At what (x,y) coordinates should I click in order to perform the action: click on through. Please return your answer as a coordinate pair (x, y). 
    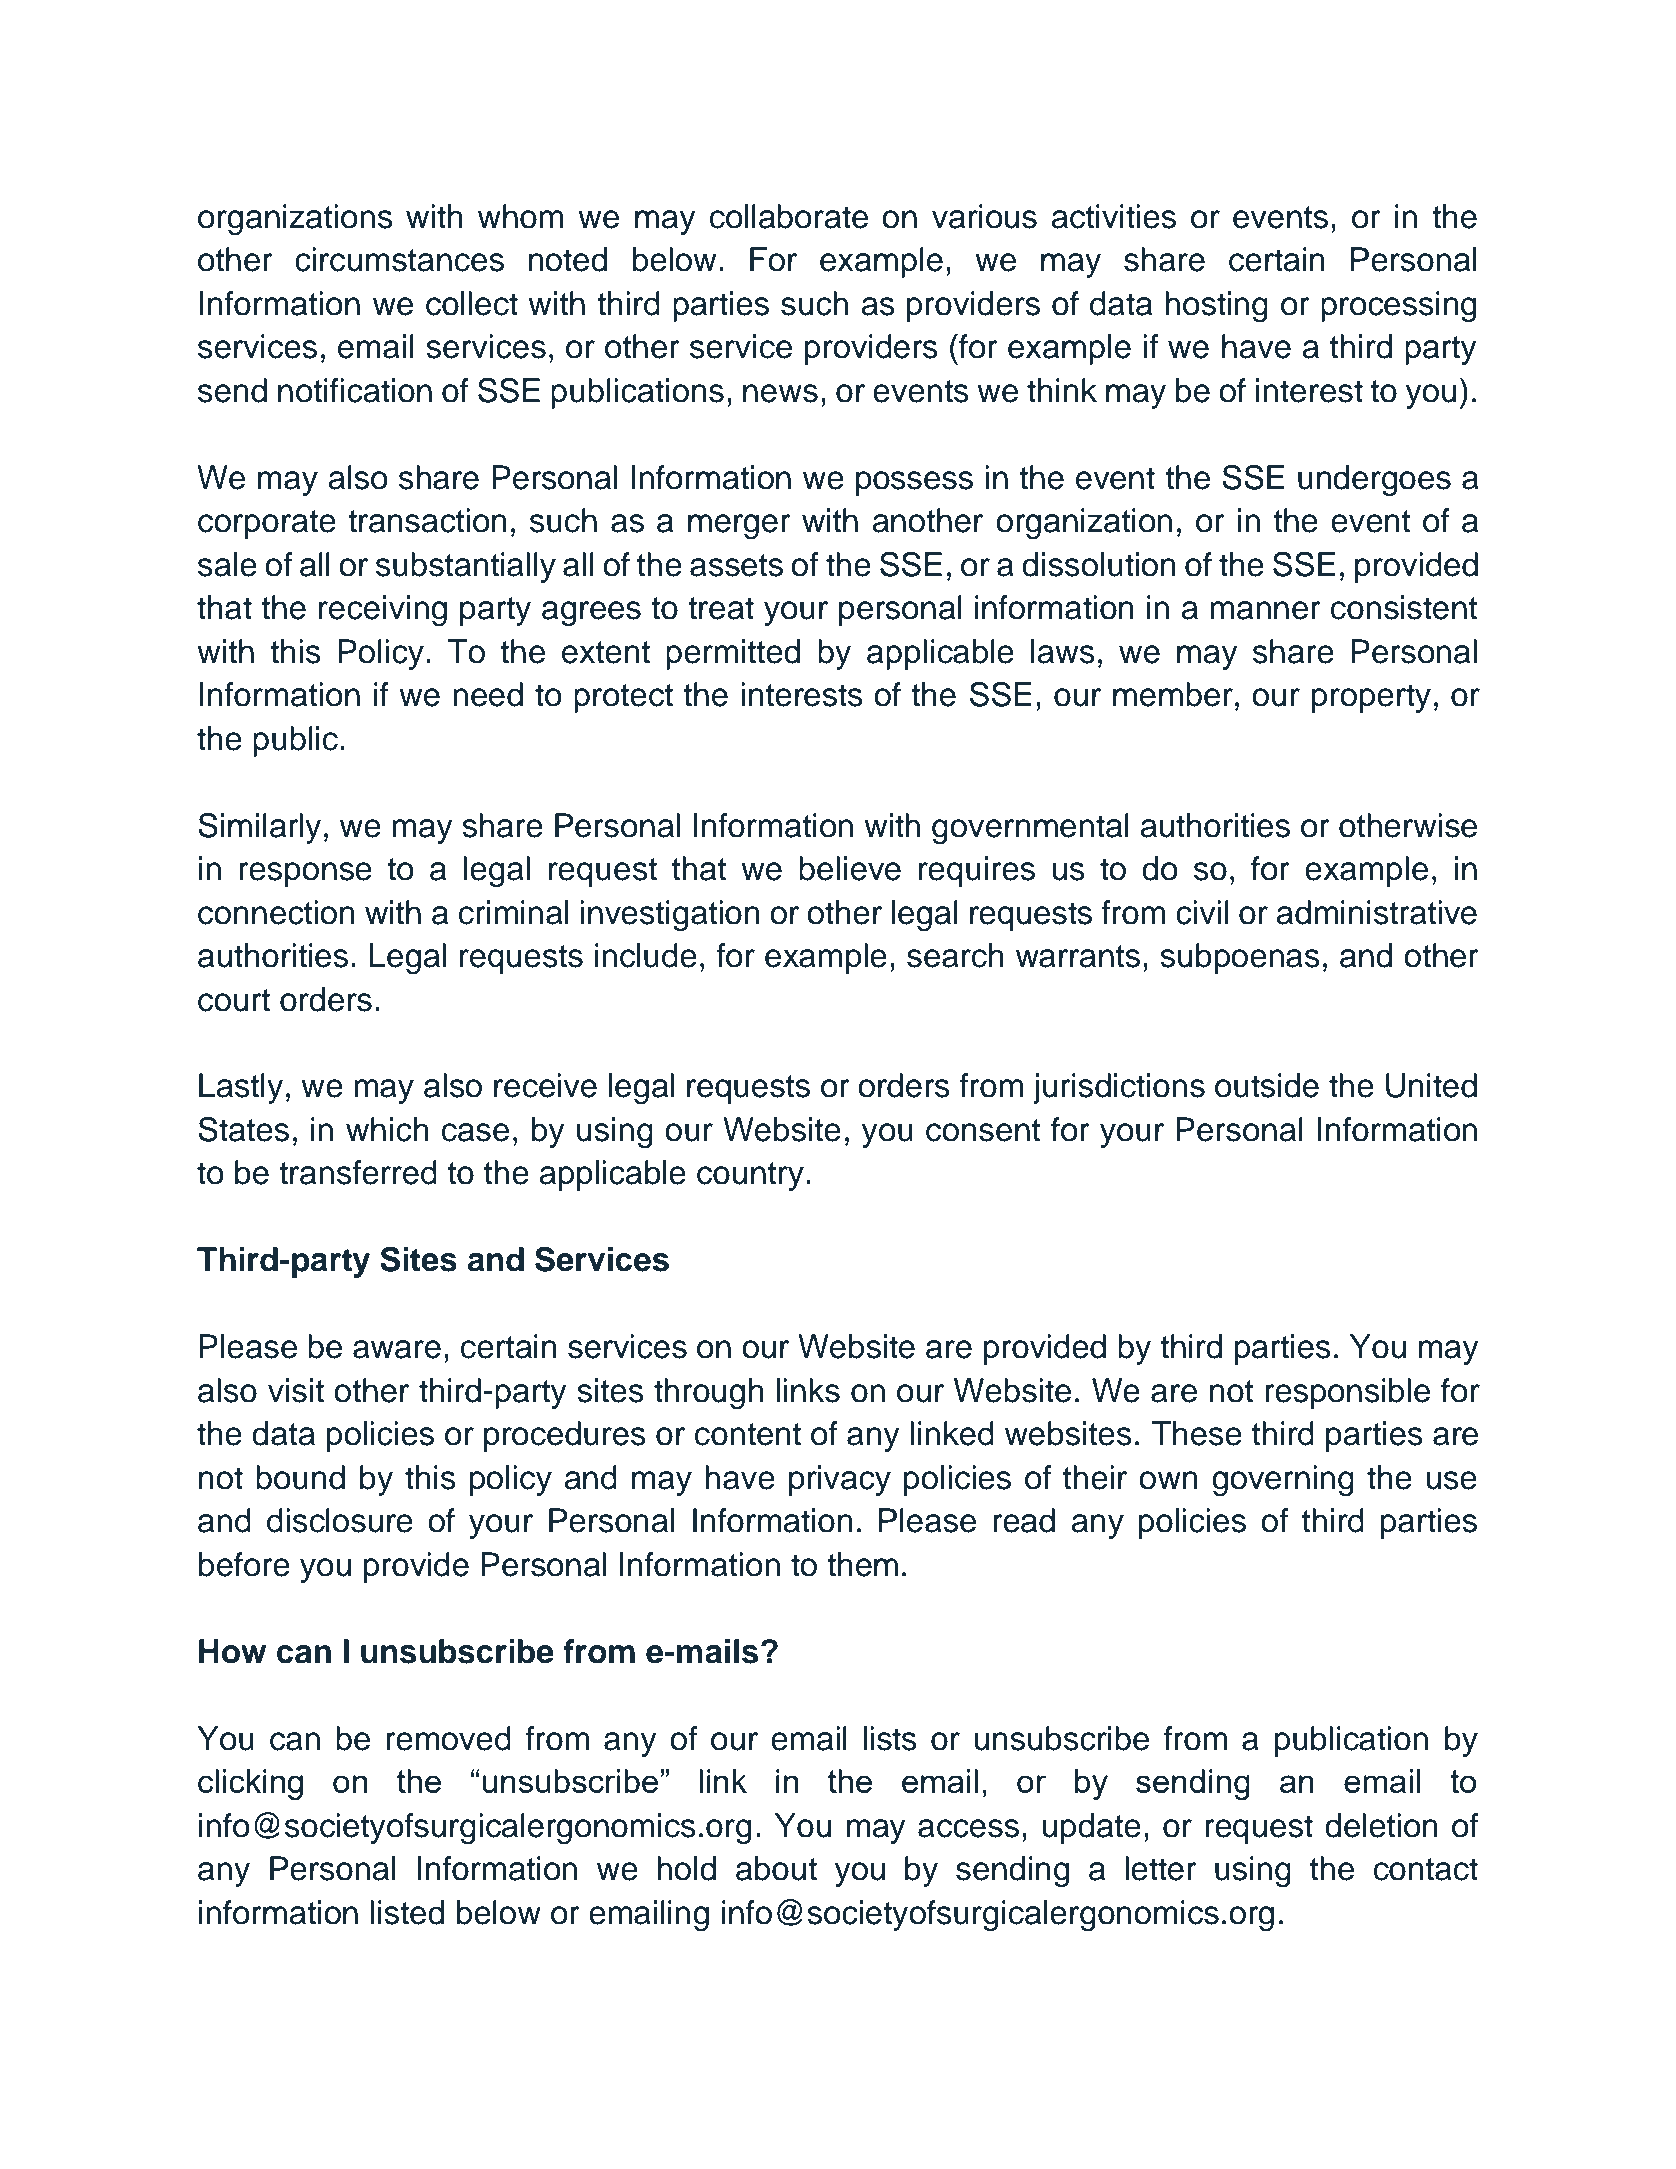
    Looking at the image, I should click on (709, 1394).
